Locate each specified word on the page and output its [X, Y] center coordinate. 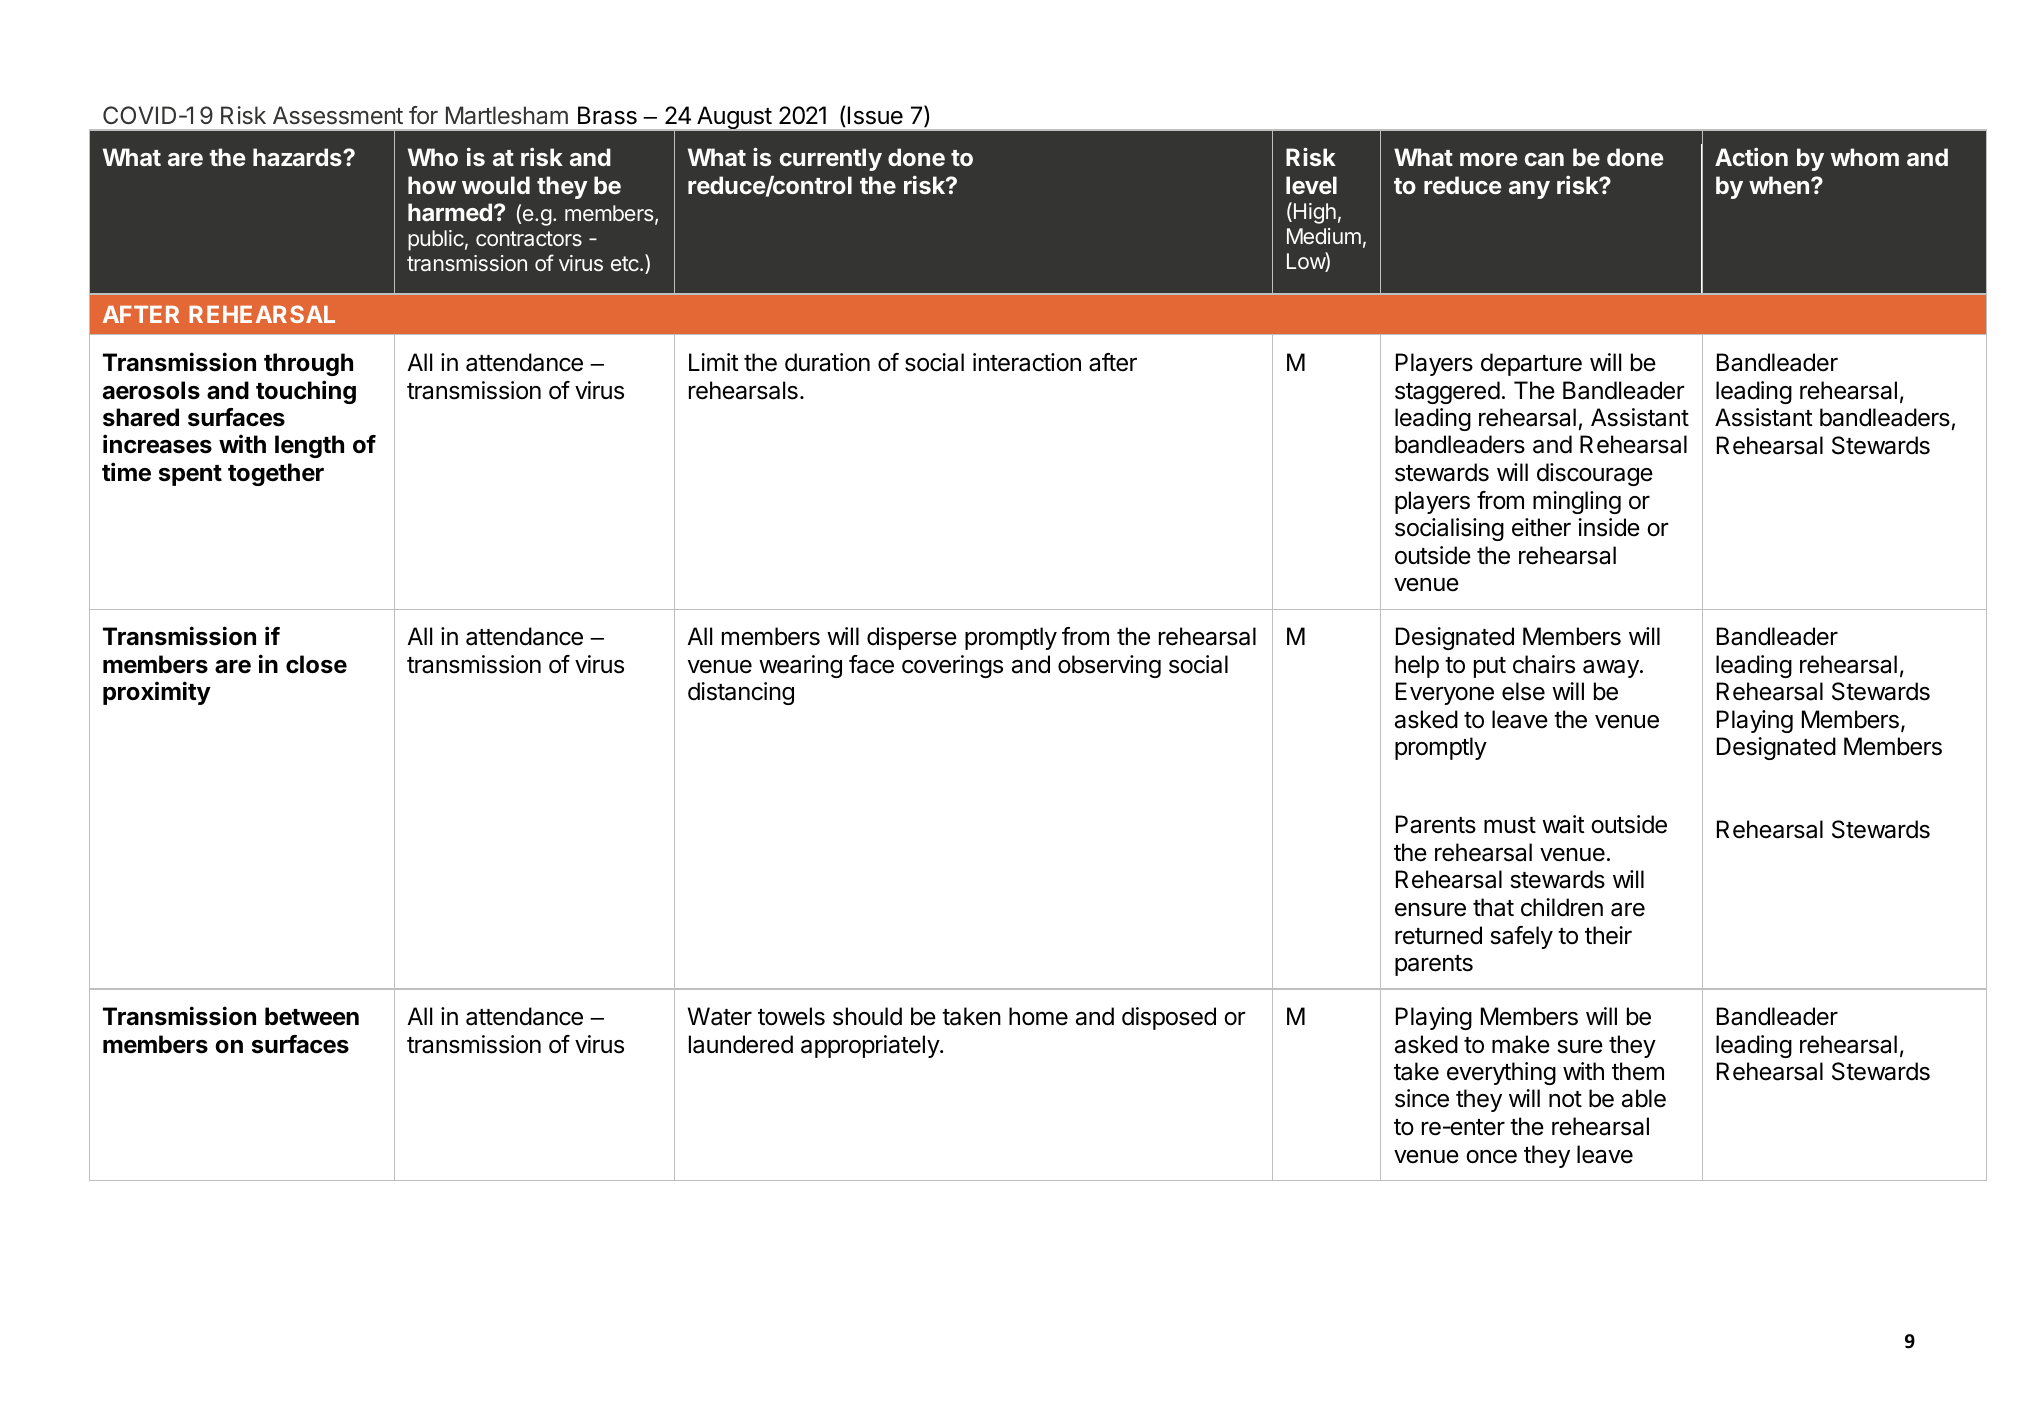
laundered [741, 1044]
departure [1531, 364]
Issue [875, 115]
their [1608, 935]
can [1544, 159]
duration [827, 362]
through [308, 364]
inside [1609, 527]
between [312, 1016]
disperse [912, 638]
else [1523, 691]
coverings [952, 666]
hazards [298, 157]
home [1038, 1016]
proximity [157, 693]
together [276, 474]
